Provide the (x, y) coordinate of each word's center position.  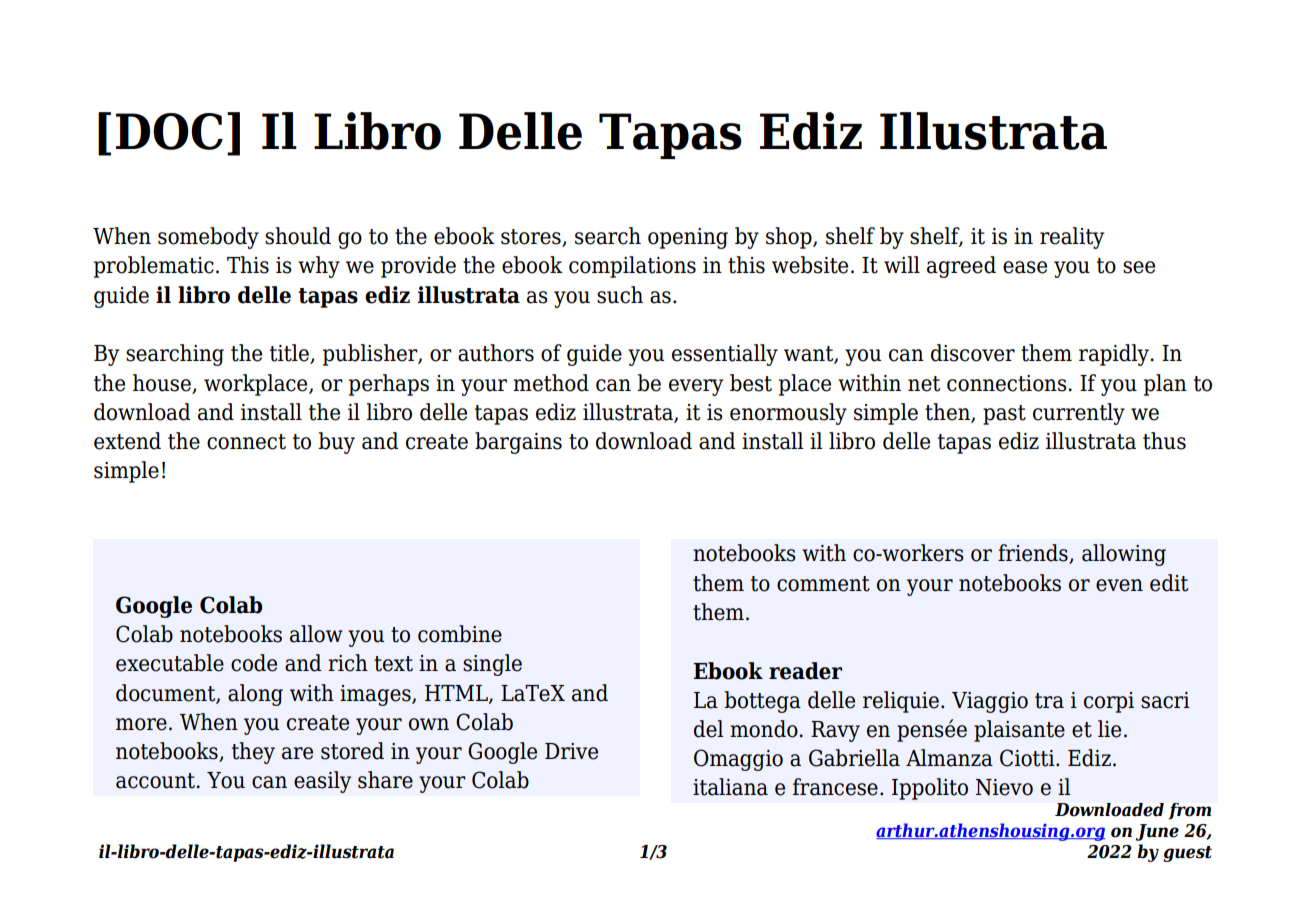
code (254, 663)
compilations (632, 267)
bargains (518, 443)
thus (1164, 441)
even (1119, 585)
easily (323, 782)
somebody (208, 238)
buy (336, 443)
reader (805, 671)
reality (1072, 238)
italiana (730, 787)
